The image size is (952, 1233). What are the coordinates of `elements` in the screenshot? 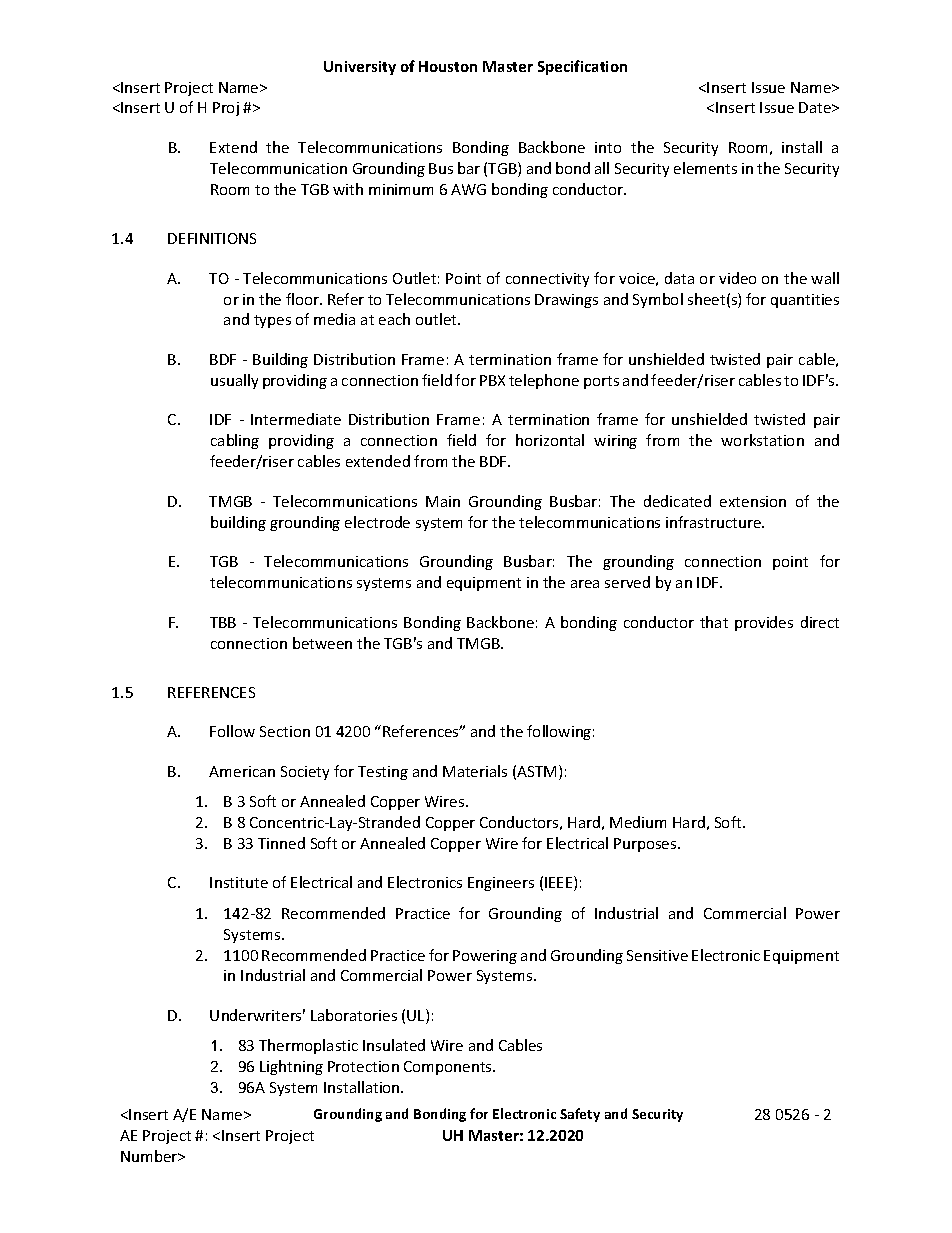 It's located at (705, 168).
